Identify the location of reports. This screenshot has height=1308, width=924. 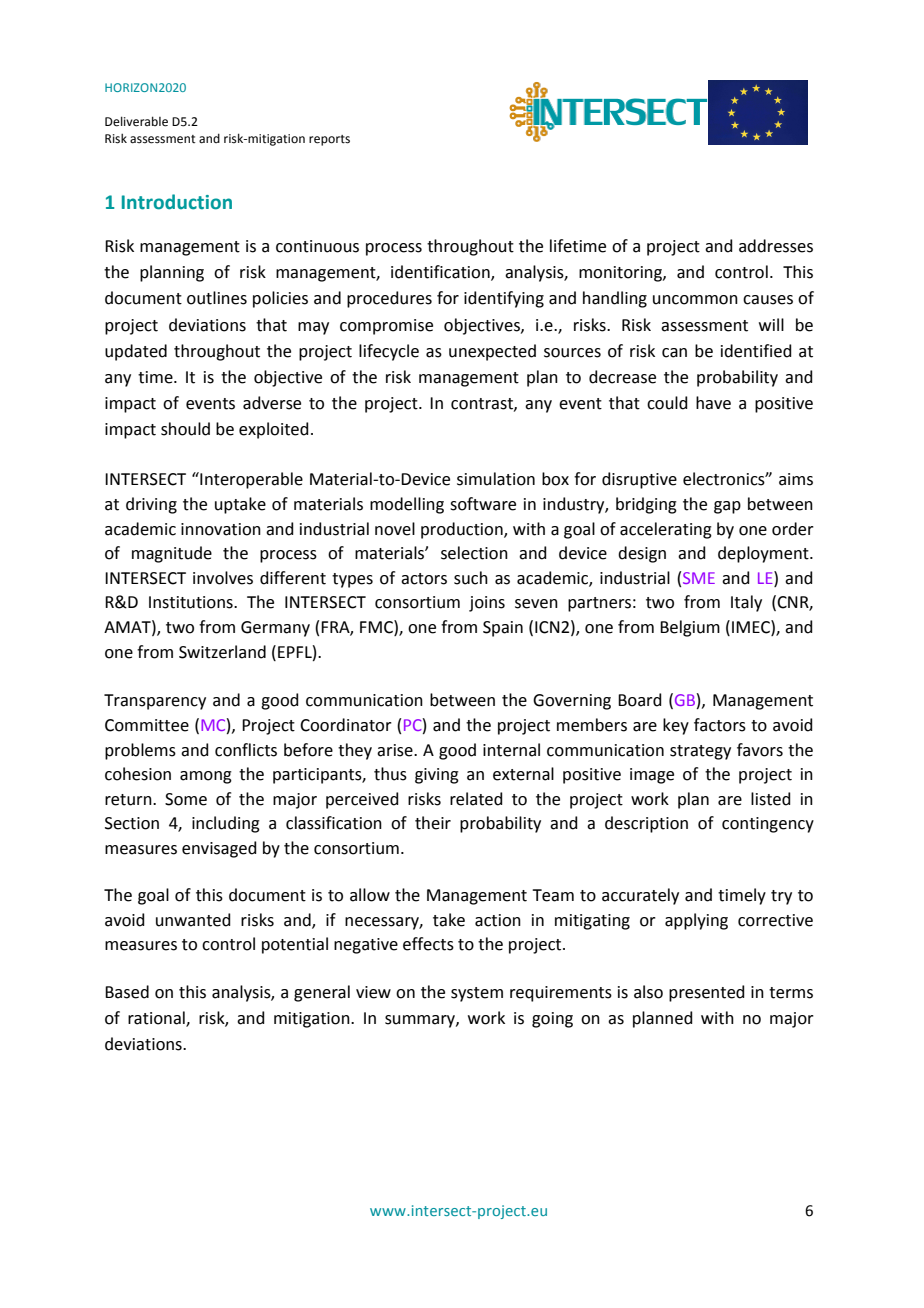
(329, 140).
